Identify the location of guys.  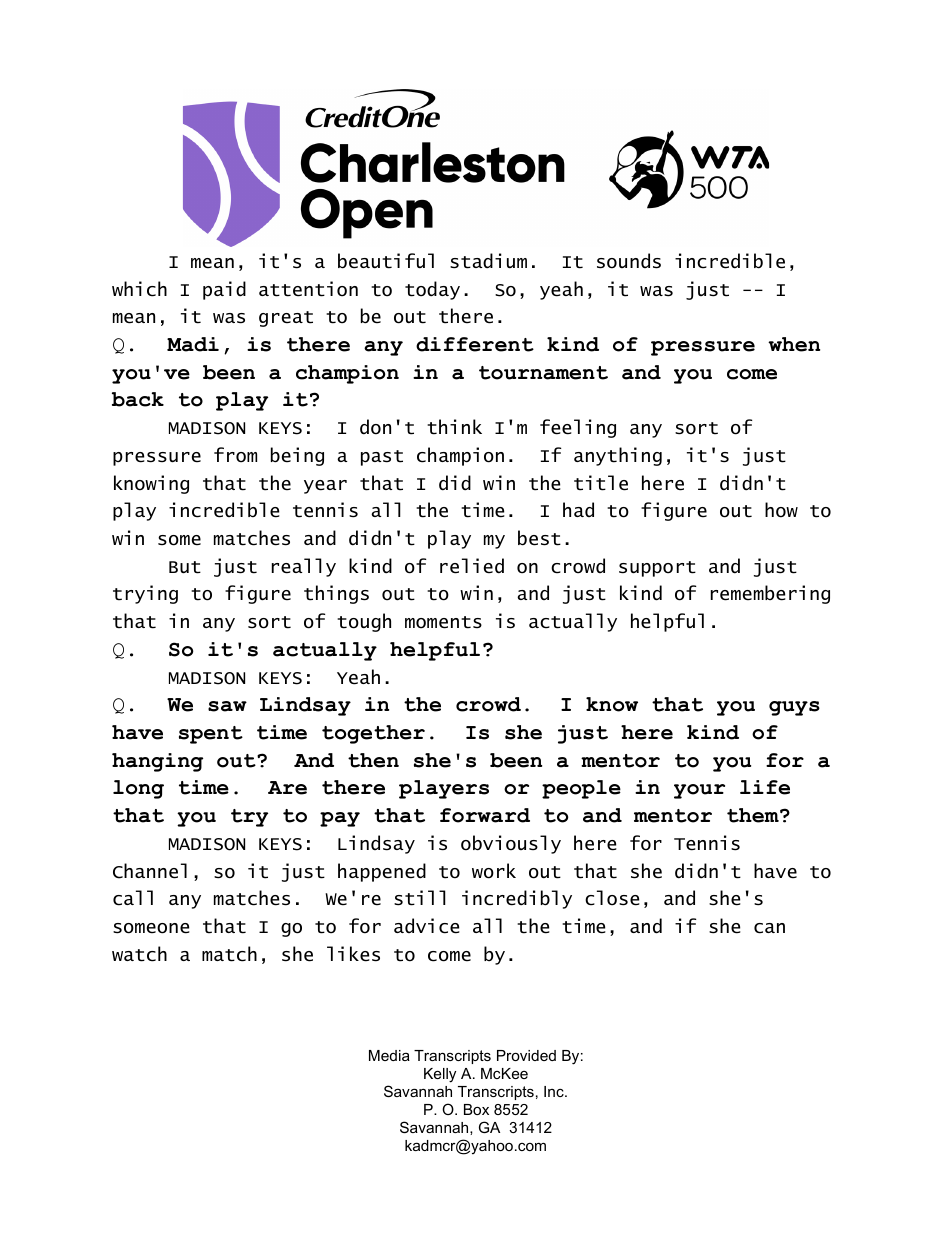
(794, 708).
